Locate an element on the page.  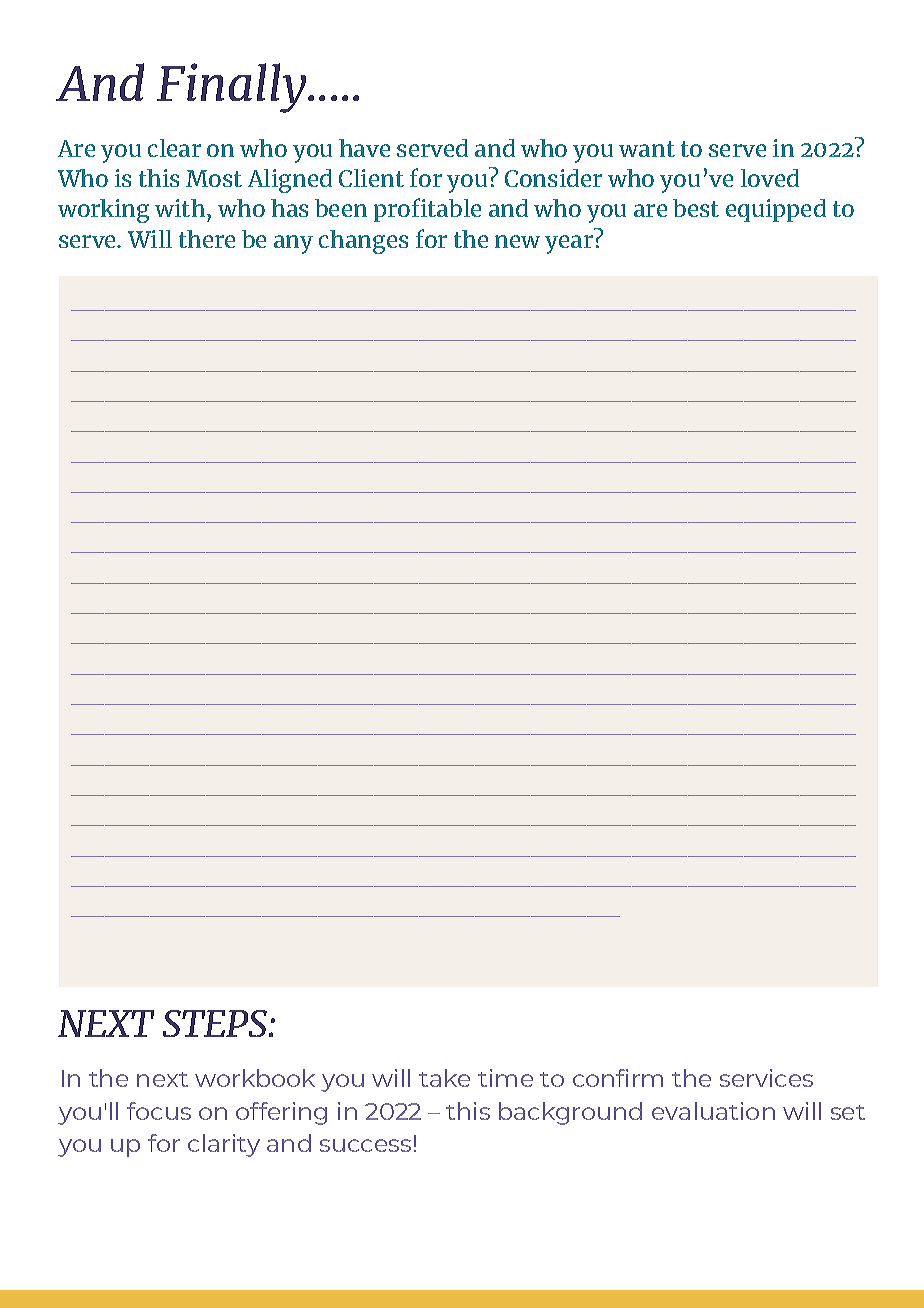
any is located at coordinates (293, 244).
